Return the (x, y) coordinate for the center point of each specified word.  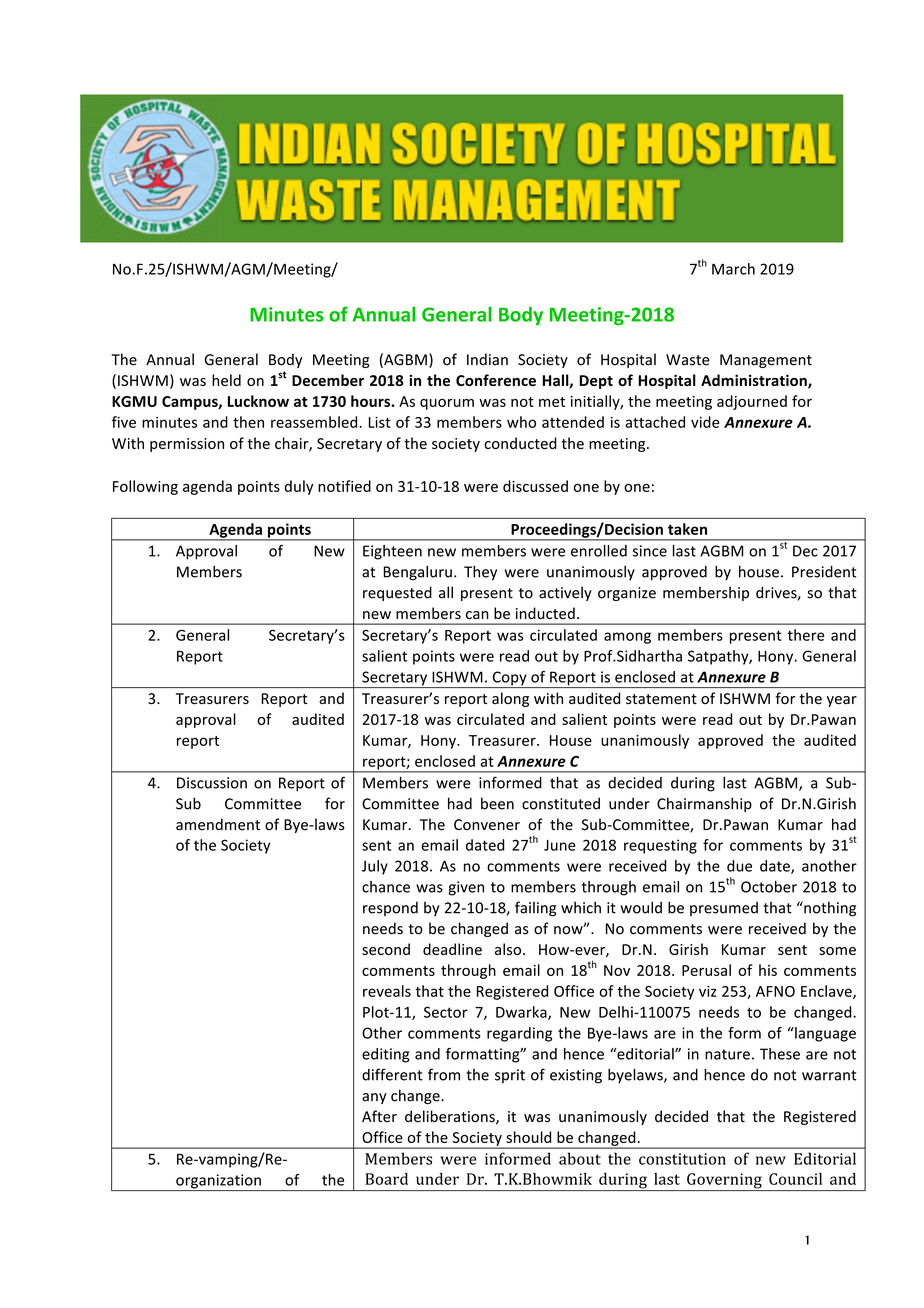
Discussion (212, 783)
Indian (487, 359)
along (510, 699)
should (528, 1137)
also (508, 949)
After (379, 1116)
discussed (535, 486)
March (733, 269)
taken (687, 529)
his (768, 970)
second (386, 949)
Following (145, 487)
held (226, 380)
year (842, 701)
